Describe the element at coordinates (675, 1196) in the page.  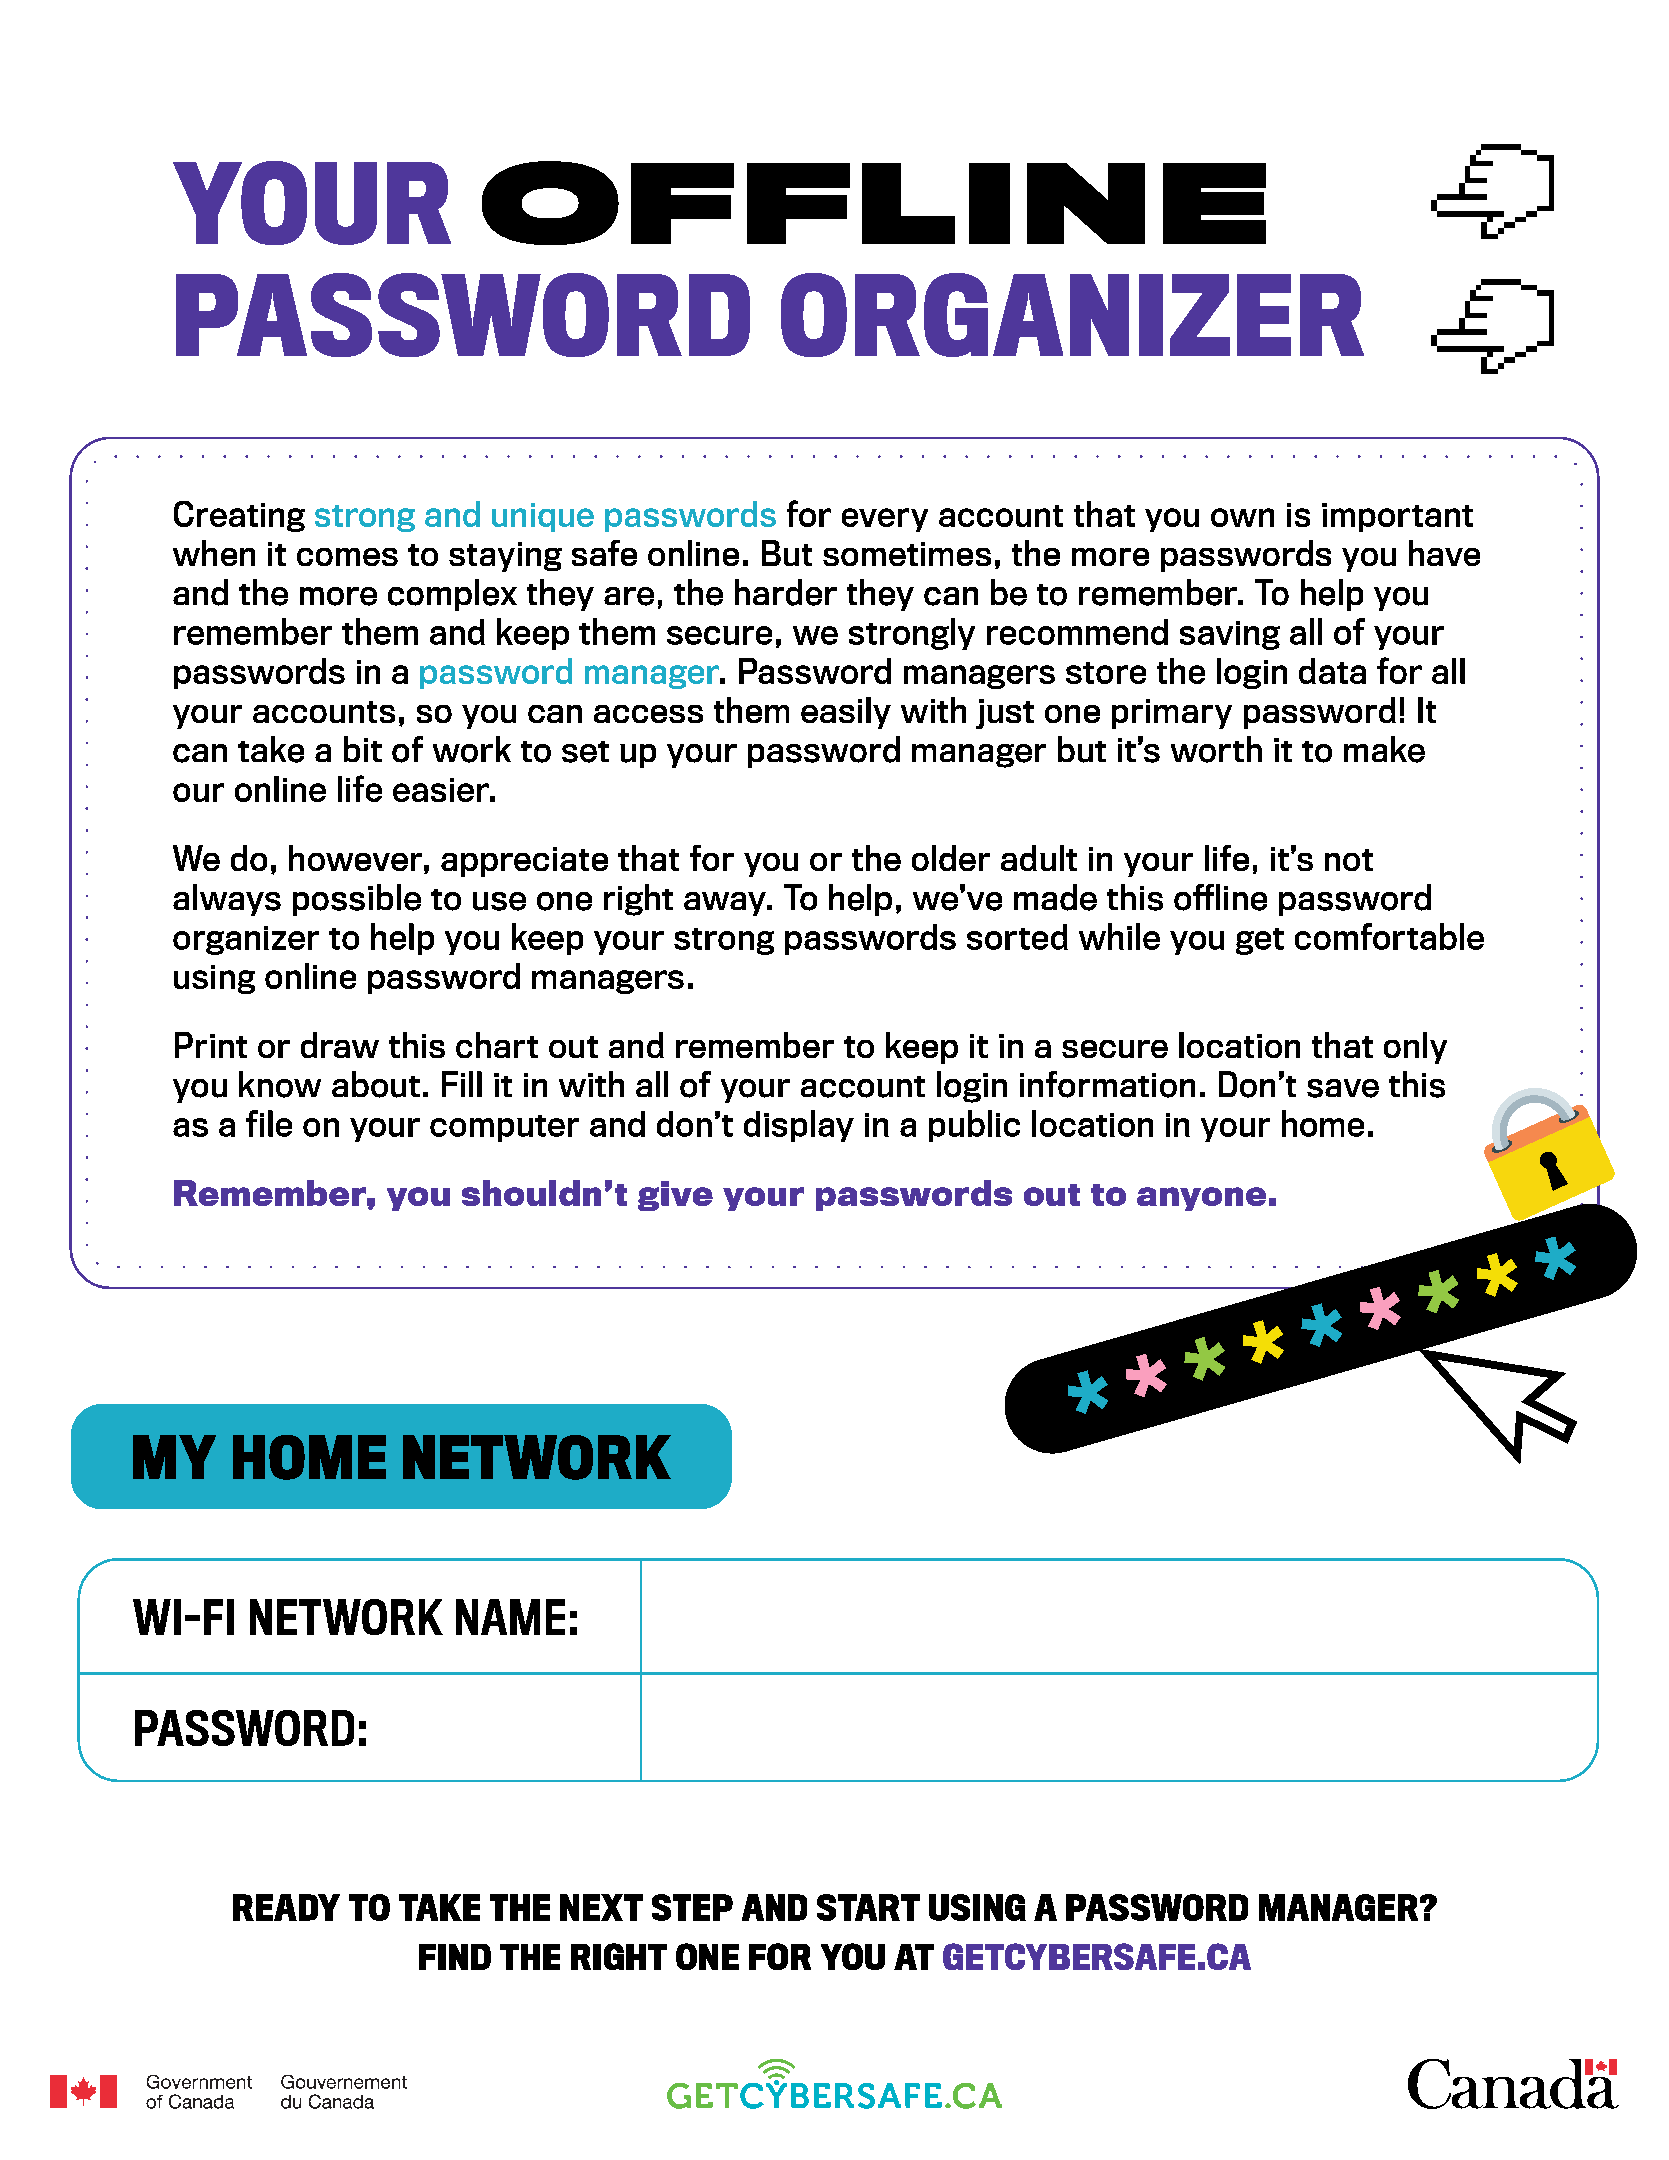
I see `give` at that location.
